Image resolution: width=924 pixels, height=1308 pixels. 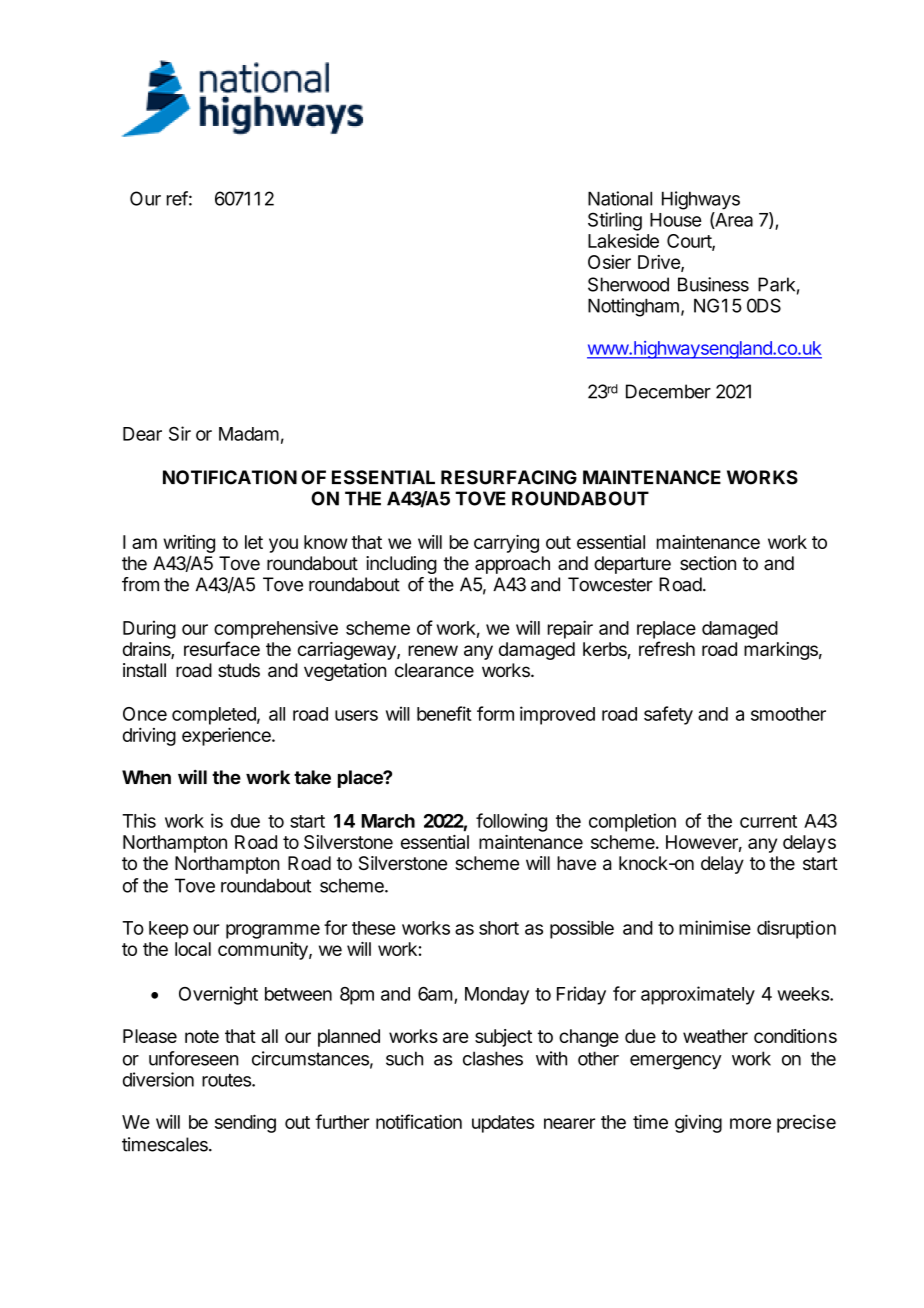 I want to click on keep, so click(x=168, y=930).
